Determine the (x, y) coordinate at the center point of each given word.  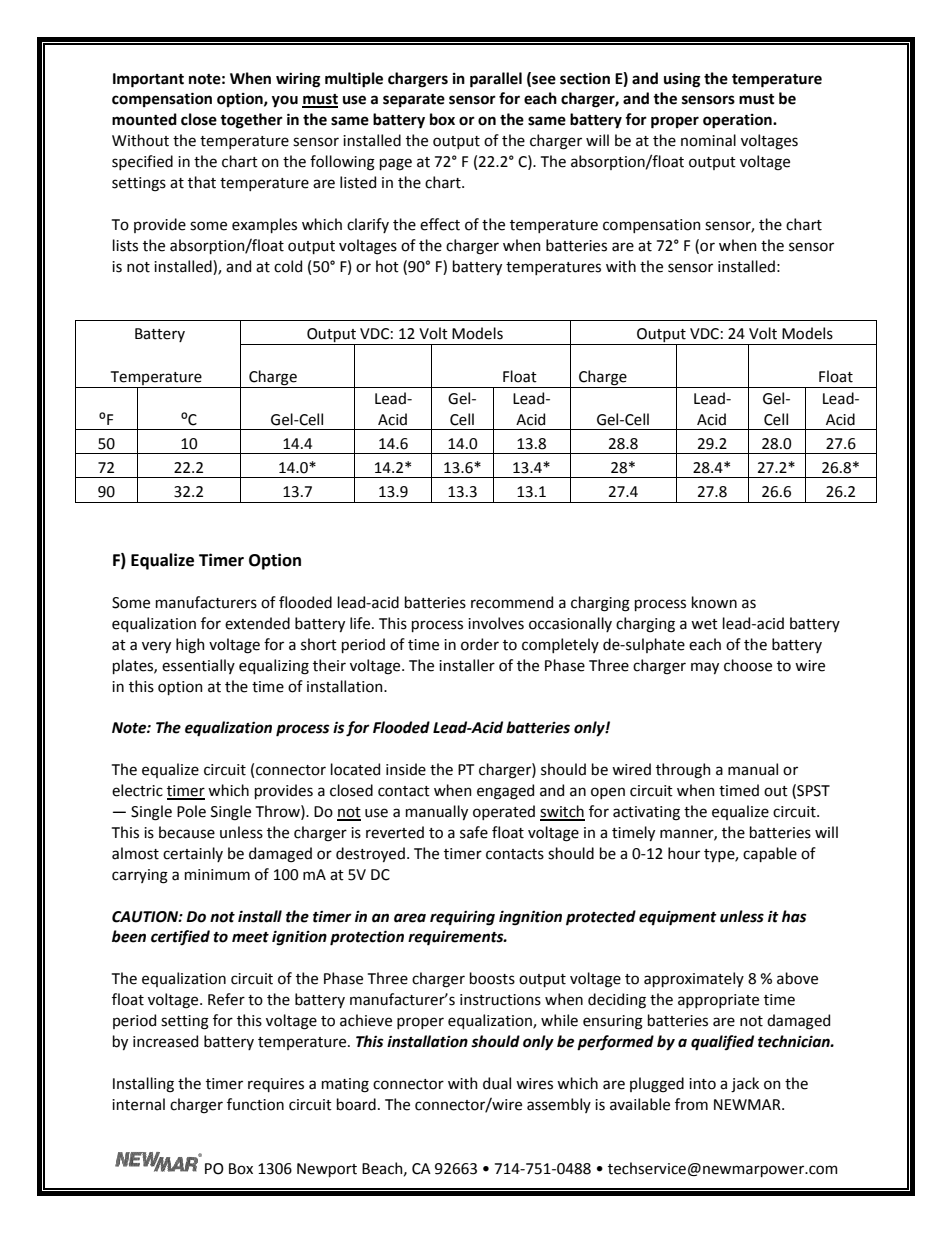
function (255, 1104)
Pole (191, 811)
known (714, 602)
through (683, 771)
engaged (505, 792)
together (251, 121)
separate (414, 100)
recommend (512, 602)
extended (257, 623)
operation (738, 121)
